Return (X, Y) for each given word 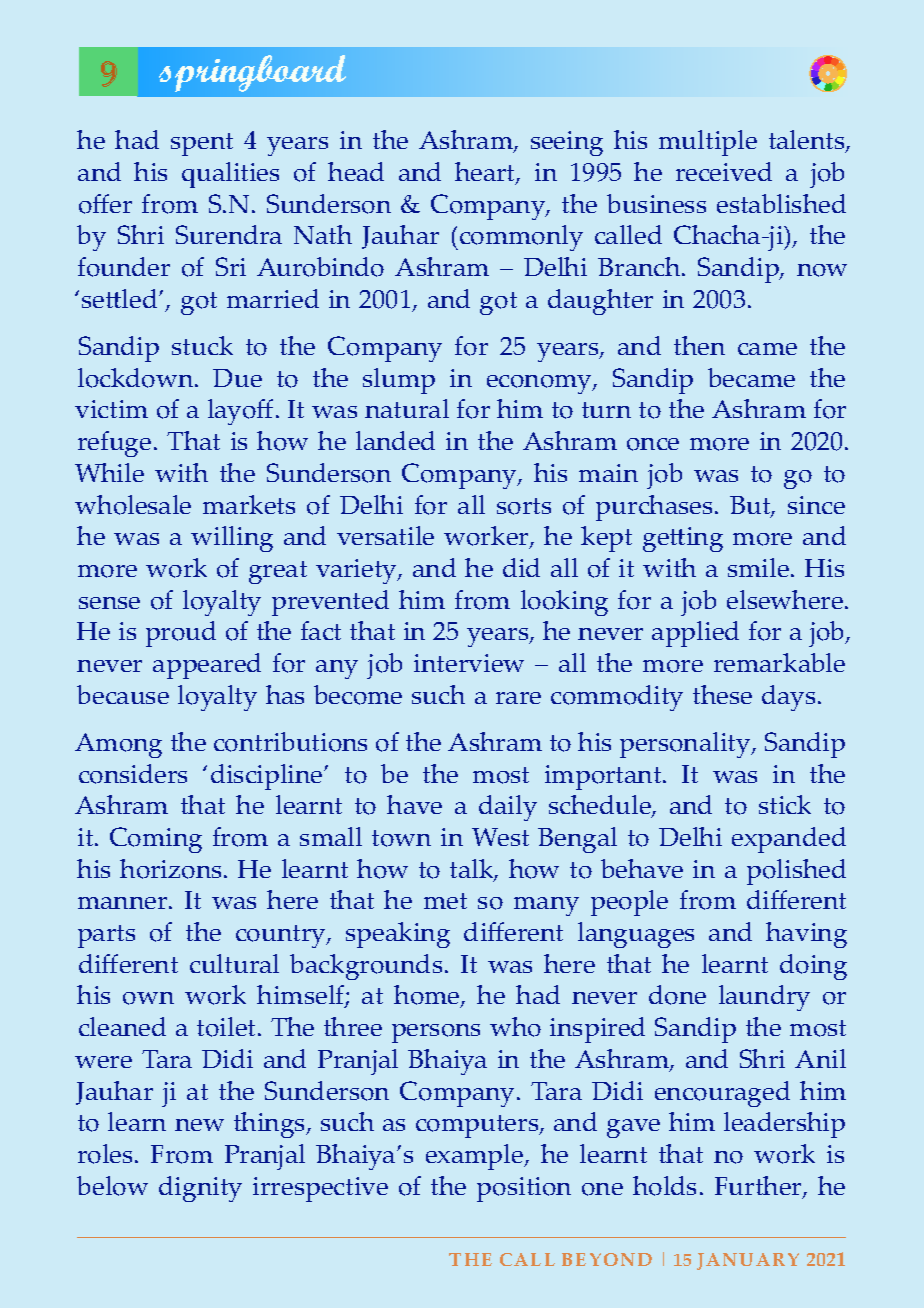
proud (181, 634)
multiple (708, 143)
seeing (567, 143)
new (199, 1125)
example (476, 1157)
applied (695, 634)
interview (469, 663)
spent (202, 144)
